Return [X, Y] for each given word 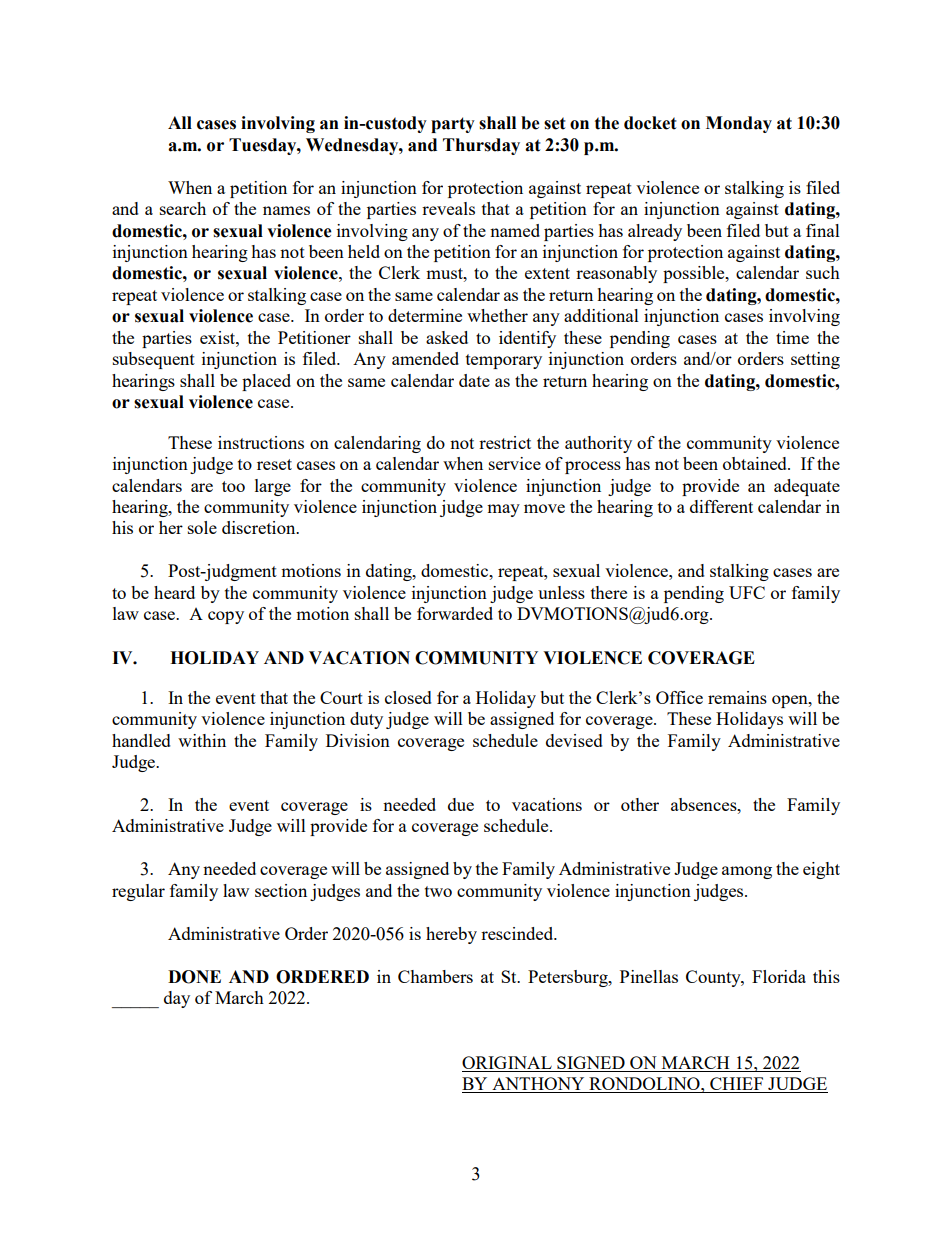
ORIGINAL [508, 1064]
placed [266, 382]
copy [226, 617]
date [474, 380]
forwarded [455, 613]
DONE [194, 977]
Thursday [481, 146]
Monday [739, 124]
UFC [747, 592]
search [183, 208]
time [792, 337]
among [747, 872]
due [461, 804]
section [281, 890]
